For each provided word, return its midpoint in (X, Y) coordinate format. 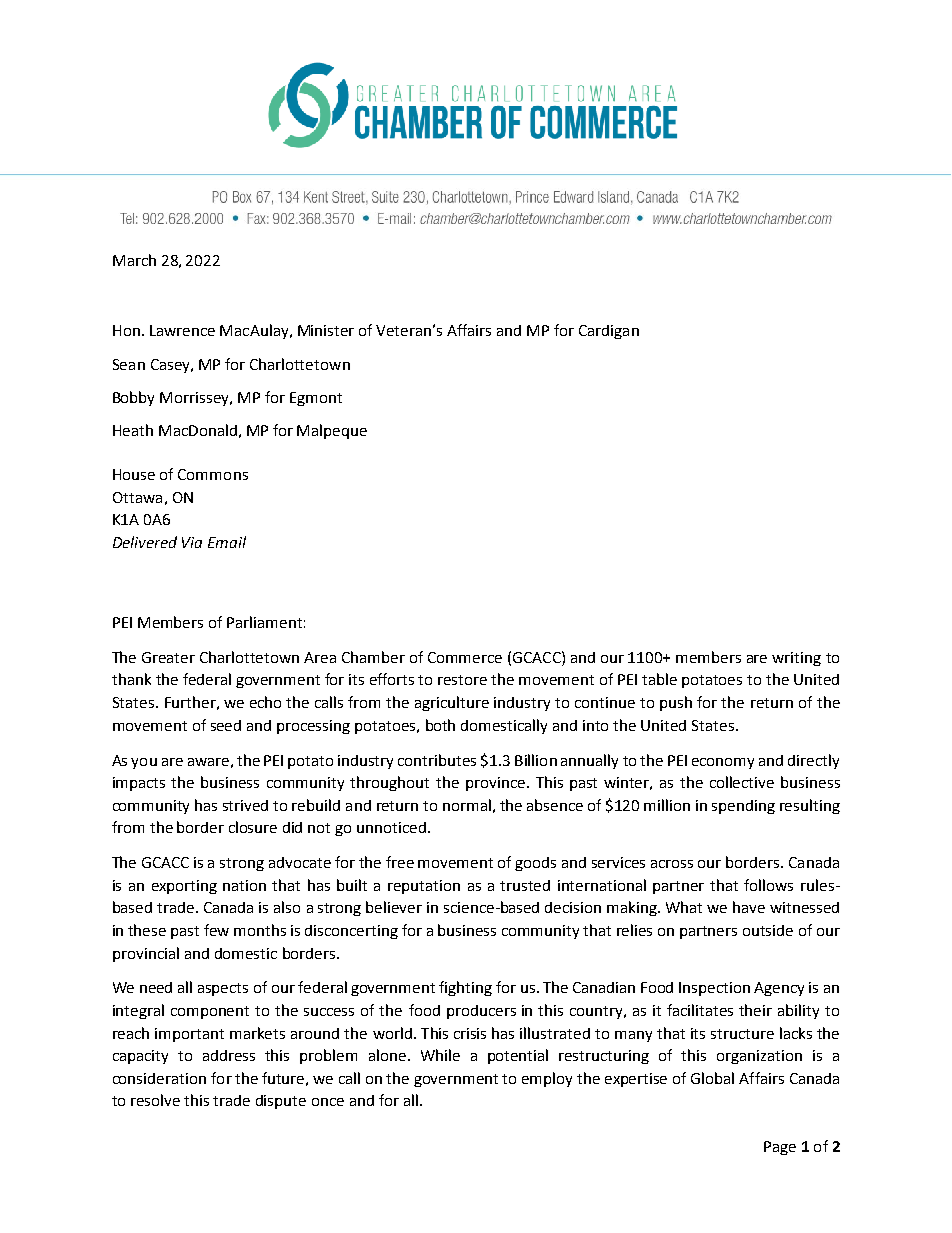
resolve (155, 1100)
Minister (326, 330)
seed (226, 725)
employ (547, 1079)
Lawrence (182, 330)
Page (780, 1148)
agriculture (452, 703)
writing (796, 659)
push (676, 703)
